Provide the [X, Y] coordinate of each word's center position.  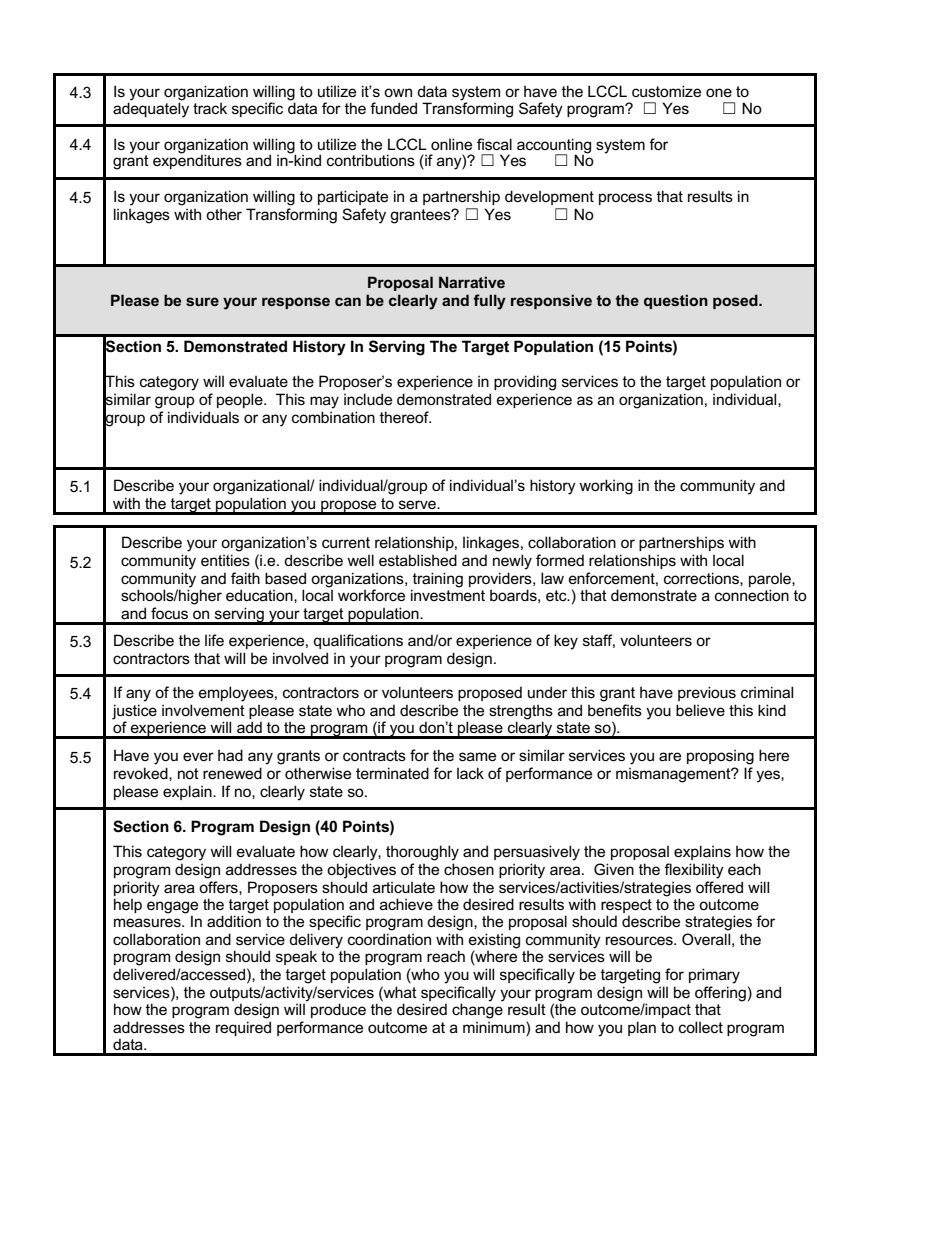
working [606, 487]
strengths [521, 713]
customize [666, 91]
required [243, 1028]
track [210, 108]
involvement [203, 710]
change [477, 1010]
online [451, 144]
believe [700, 710]
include [368, 399]
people [241, 400]
